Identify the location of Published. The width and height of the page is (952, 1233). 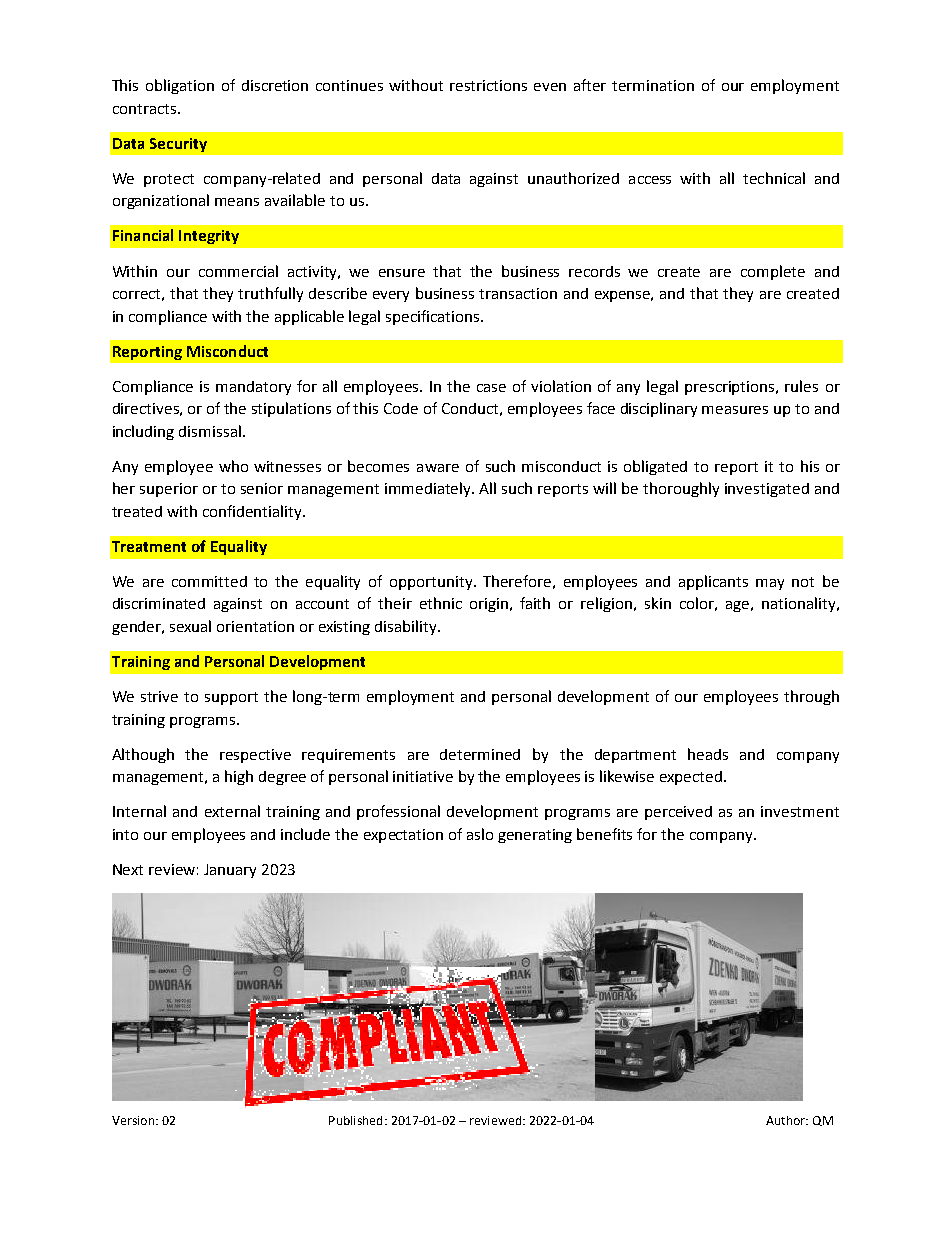
(355, 1120).
